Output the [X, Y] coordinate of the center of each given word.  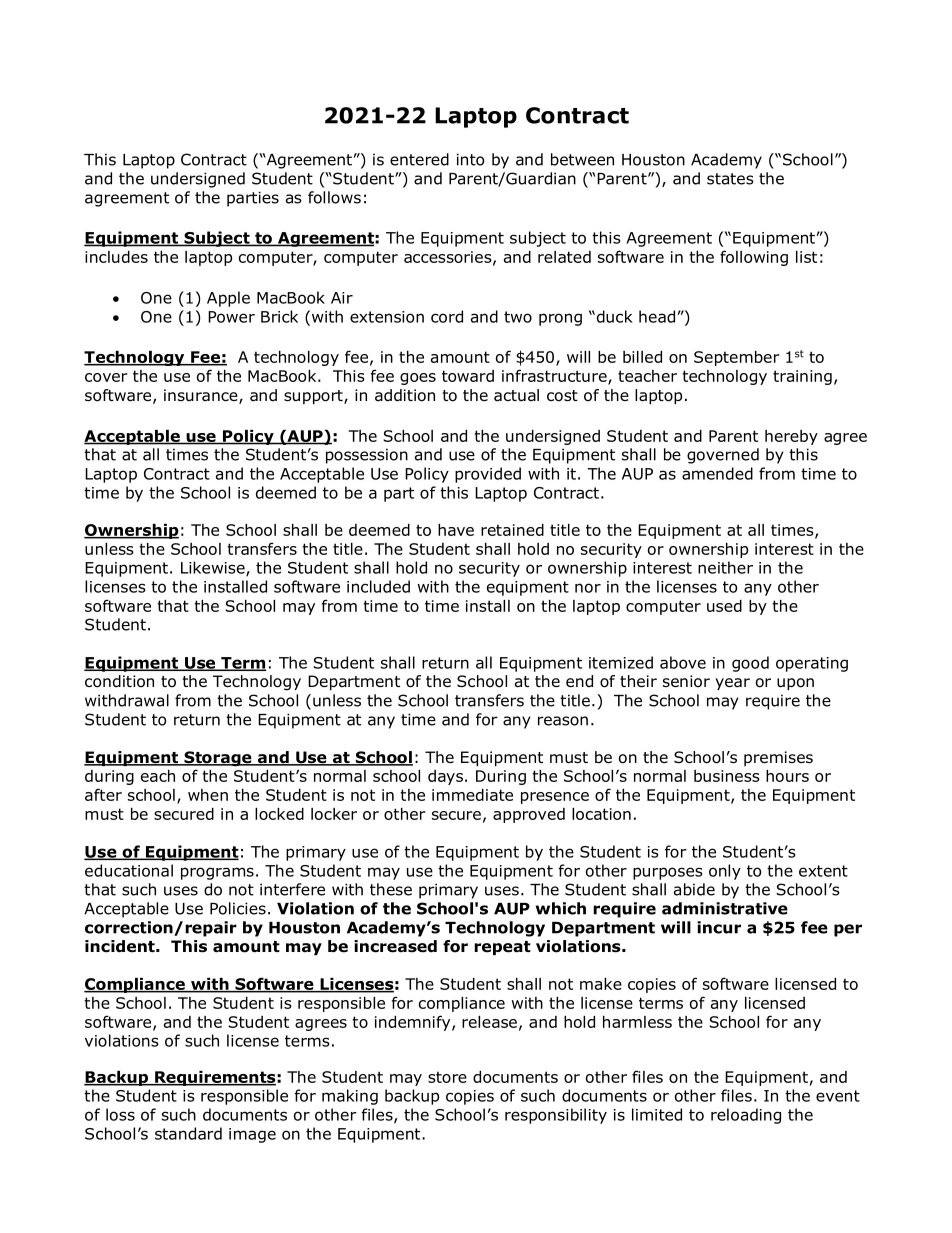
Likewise [214, 568]
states [730, 179]
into [470, 159]
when [208, 795]
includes [116, 257]
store [447, 1077]
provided [488, 475]
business [727, 776]
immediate [472, 795]
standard [188, 1133]
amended [717, 473]
